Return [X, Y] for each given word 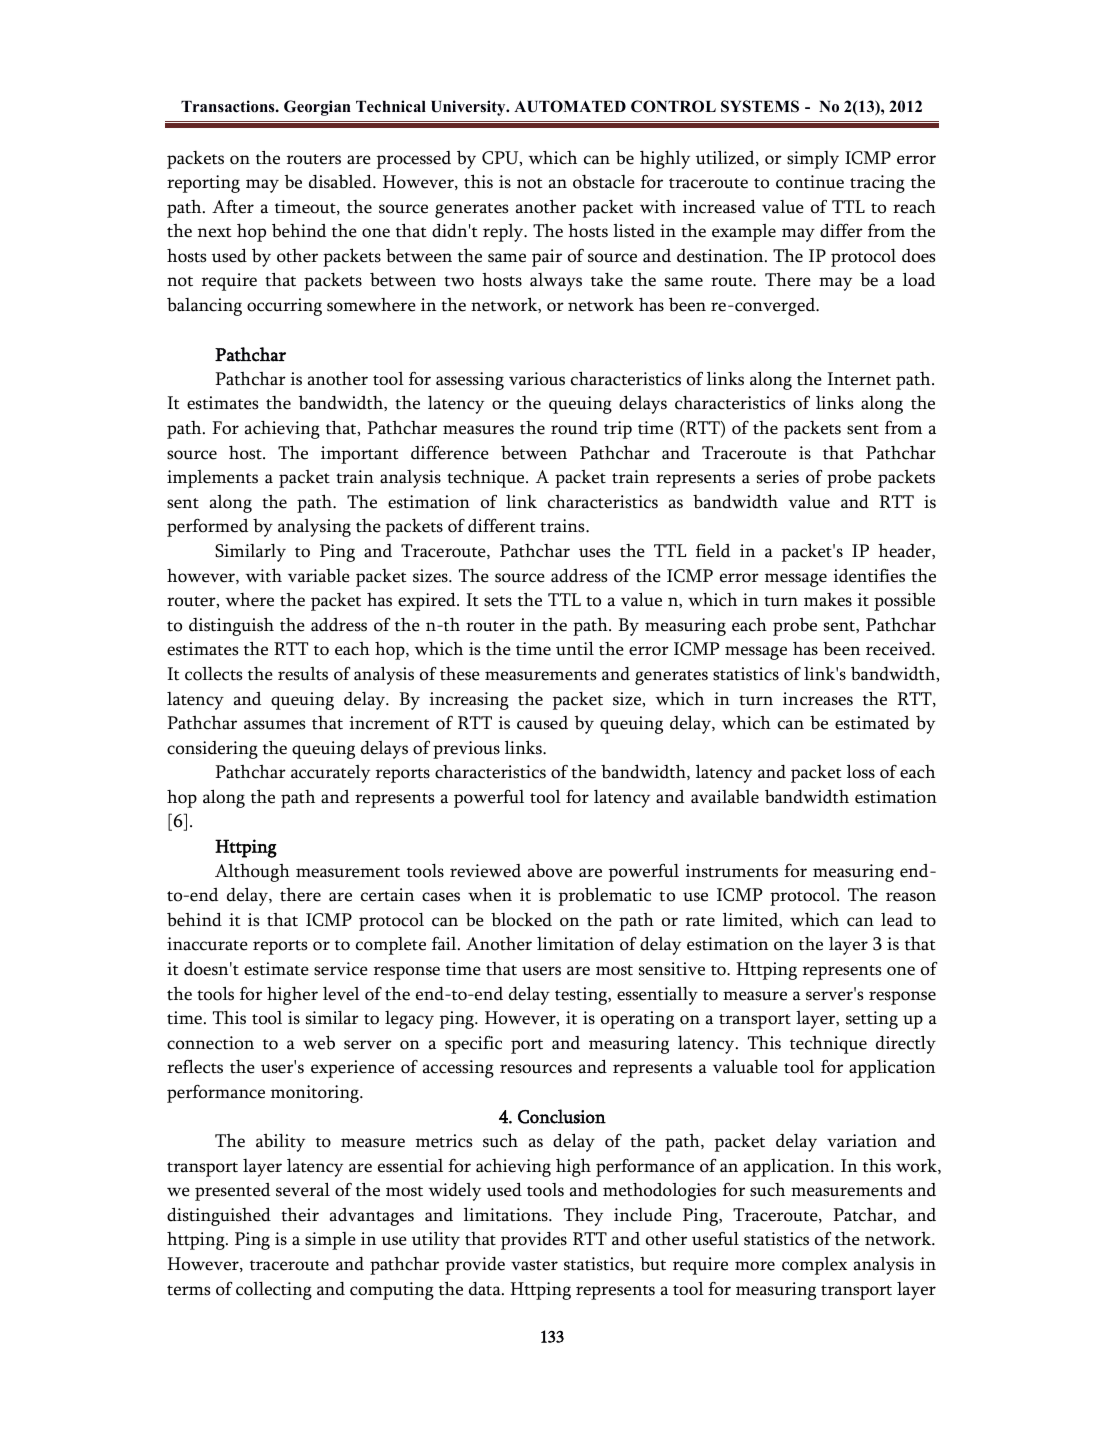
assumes [275, 725]
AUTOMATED [570, 106]
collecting [274, 1290]
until [575, 648]
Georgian [317, 108]
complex [814, 1266]
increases [818, 699]
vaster [534, 1265]
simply [813, 160]
